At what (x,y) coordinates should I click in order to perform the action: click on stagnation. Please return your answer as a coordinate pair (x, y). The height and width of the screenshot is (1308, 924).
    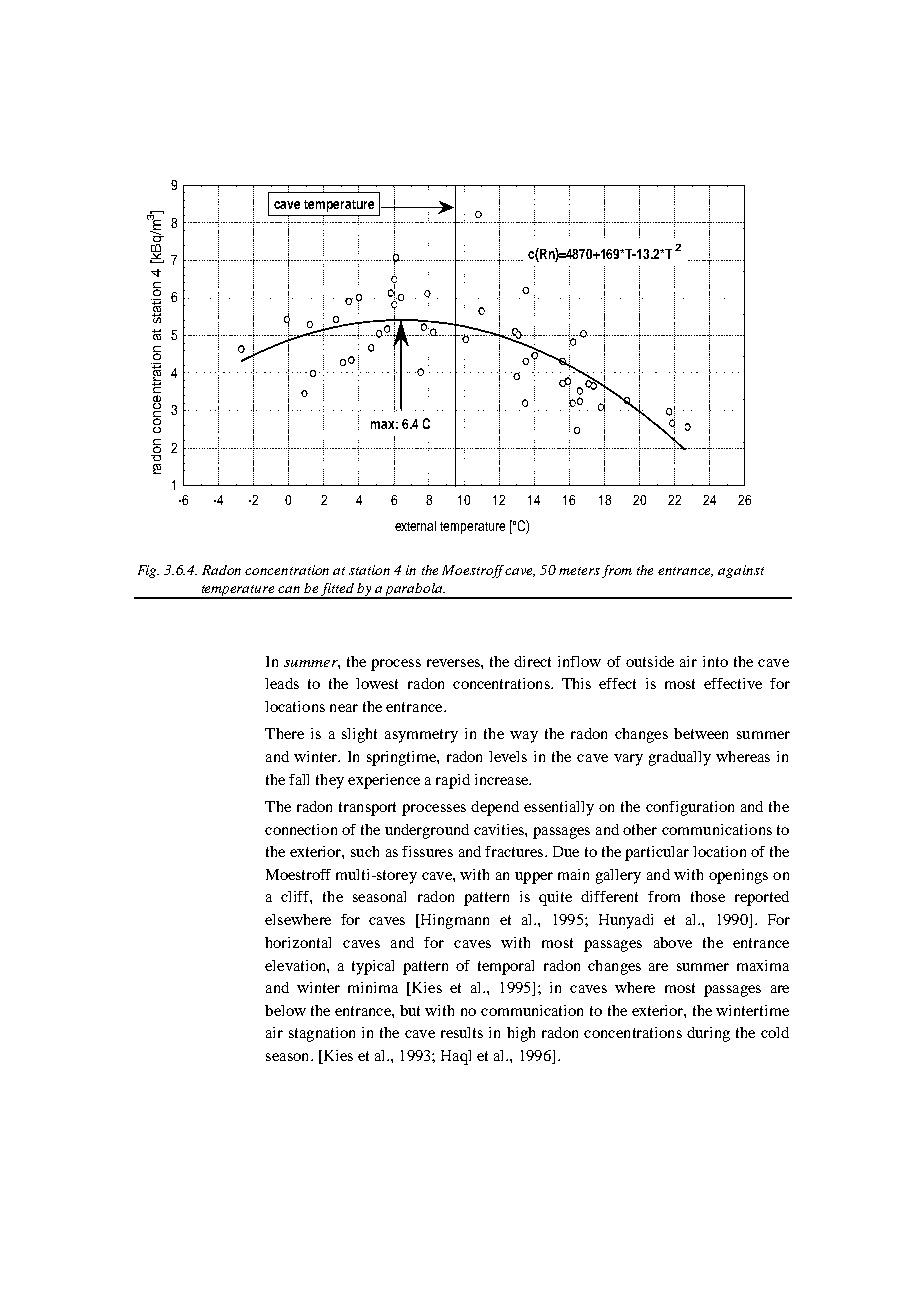
    Looking at the image, I should click on (322, 1034).
